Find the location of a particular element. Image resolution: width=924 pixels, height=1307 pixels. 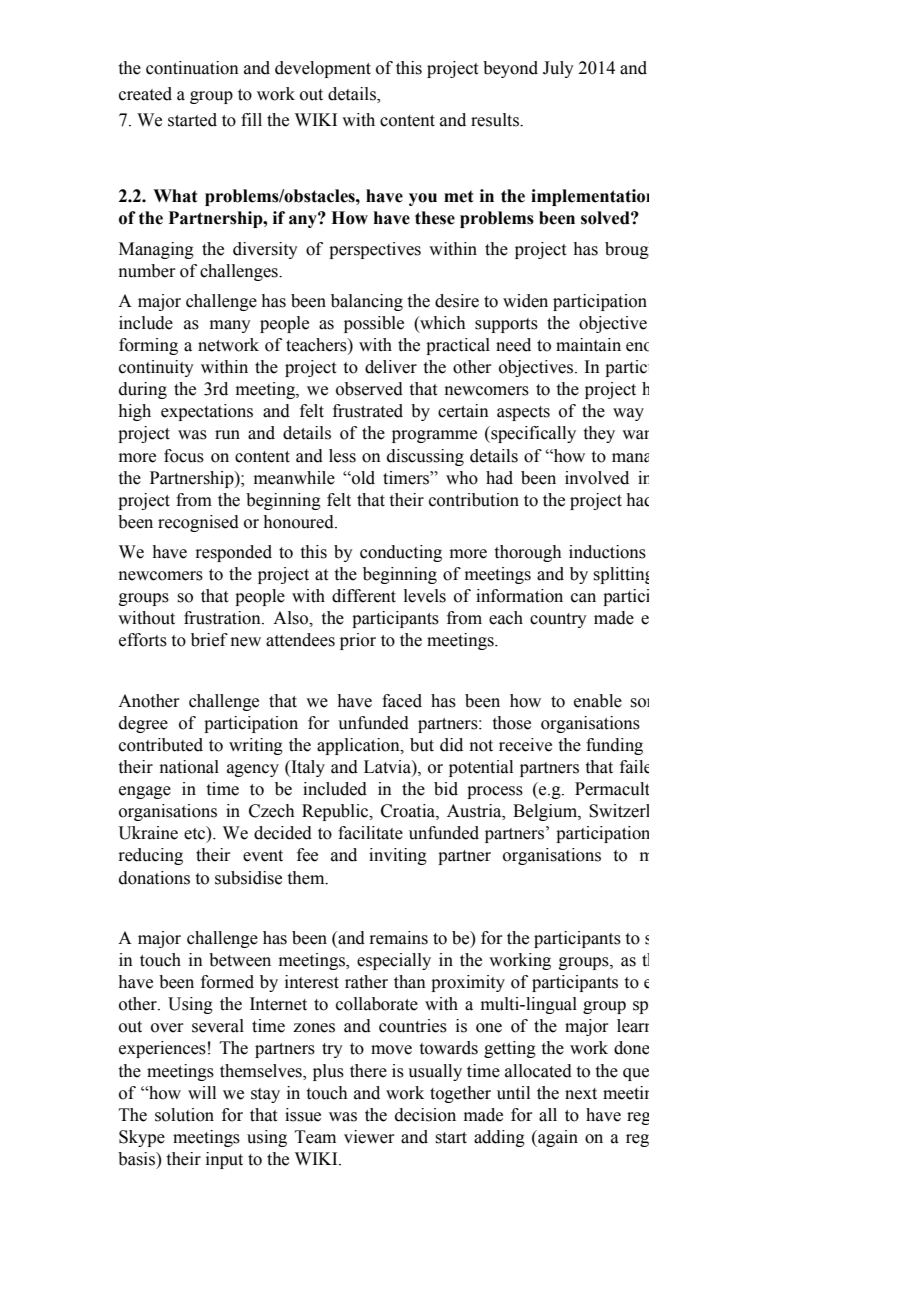

maintain is located at coordinates (588, 345).
